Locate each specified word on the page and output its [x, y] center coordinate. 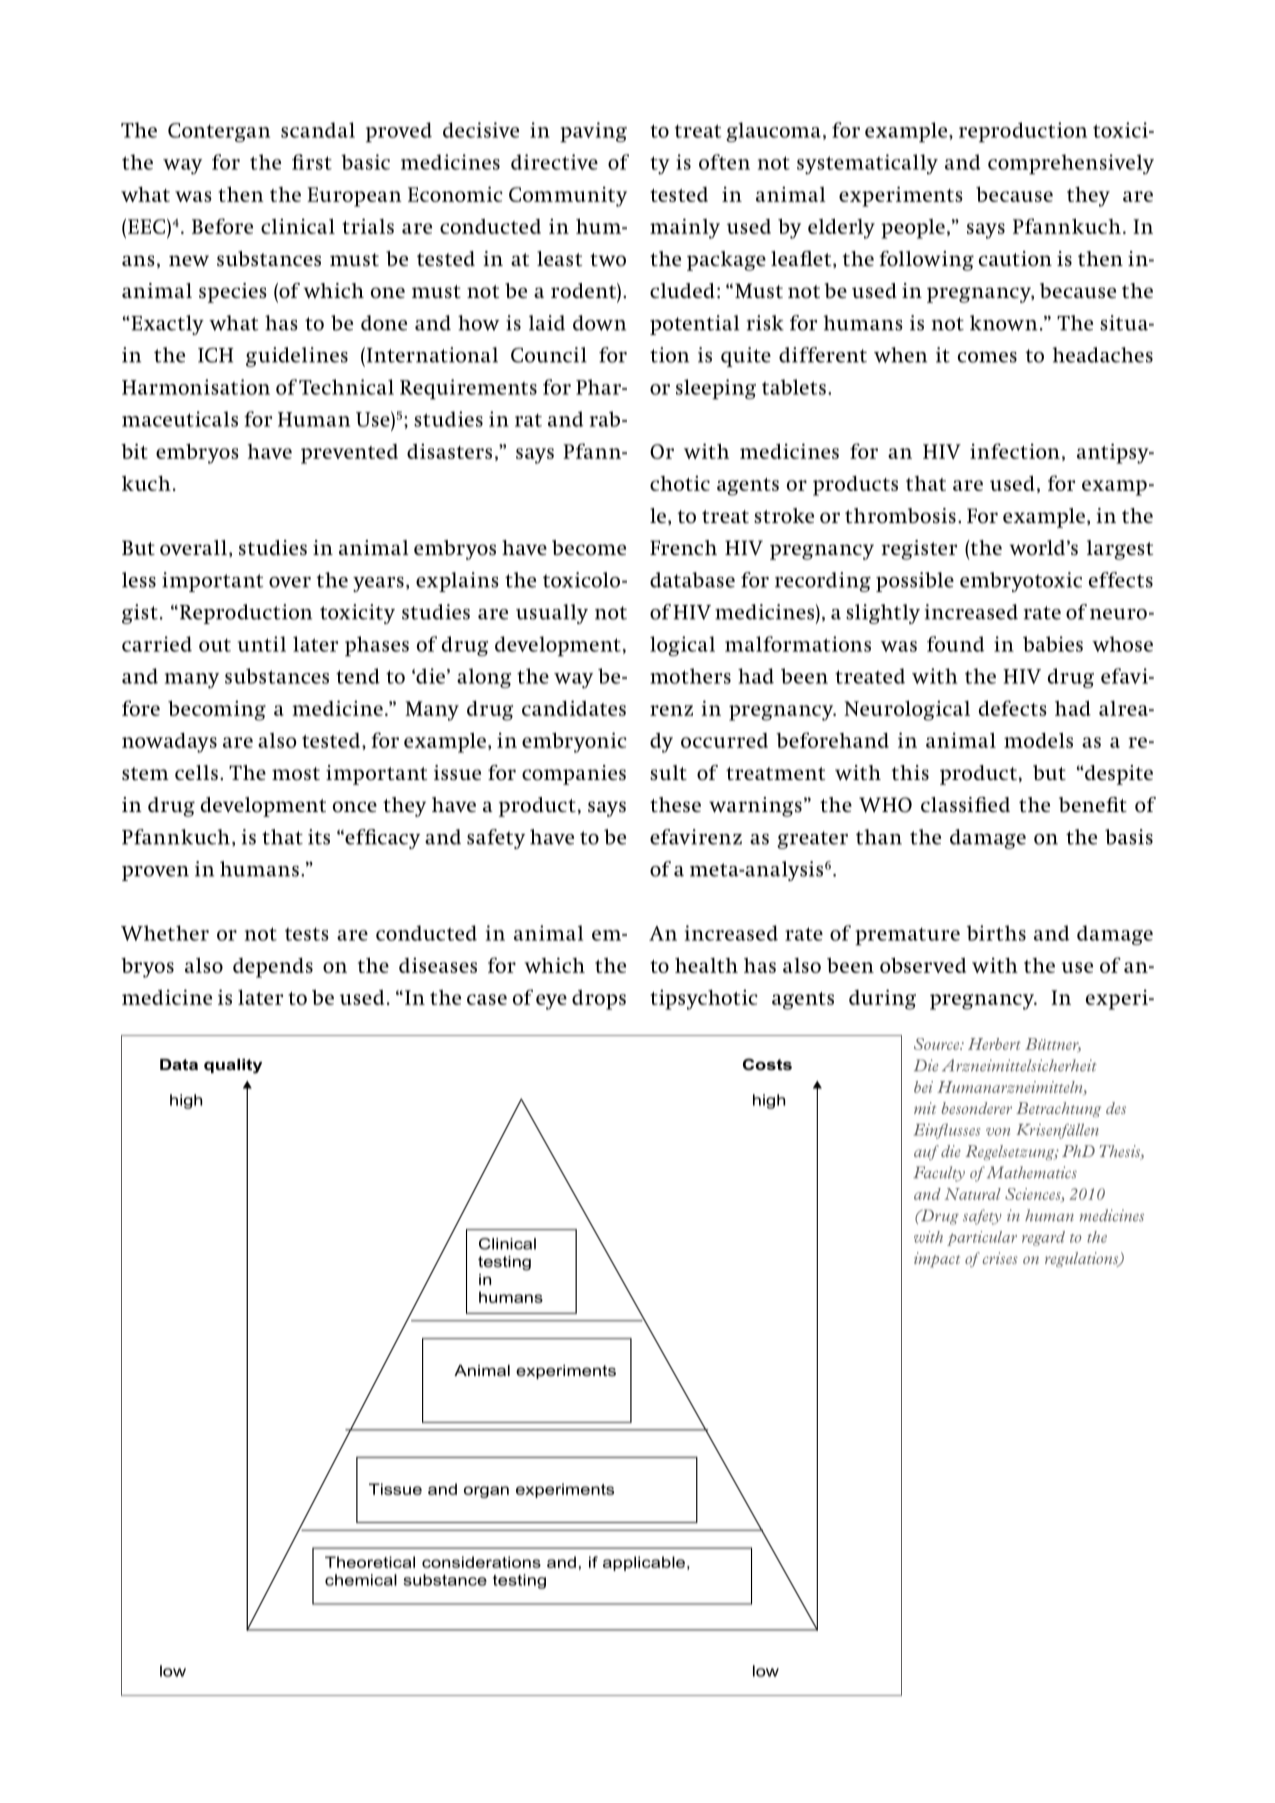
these [675, 804]
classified [965, 804]
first [312, 162]
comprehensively [1071, 164]
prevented [349, 454]
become [589, 548]
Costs [767, 1064]
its [319, 837]
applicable [644, 1563]
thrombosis [900, 516]
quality [233, 1066]
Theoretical [370, 1562]
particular [982, 1238]
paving [593, 132]
